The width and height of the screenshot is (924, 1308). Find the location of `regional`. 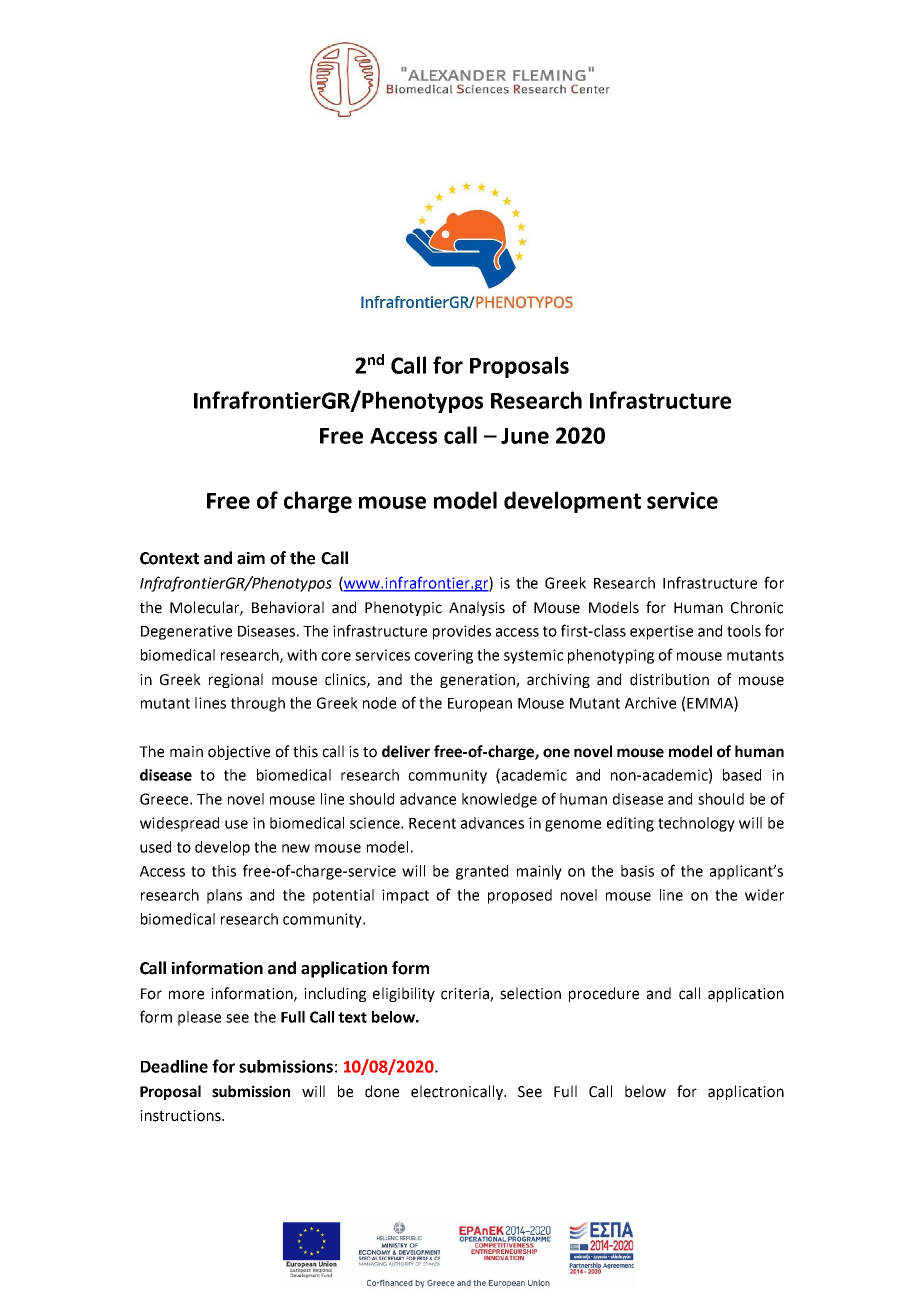

regional is located at coordinates (236, 680).
